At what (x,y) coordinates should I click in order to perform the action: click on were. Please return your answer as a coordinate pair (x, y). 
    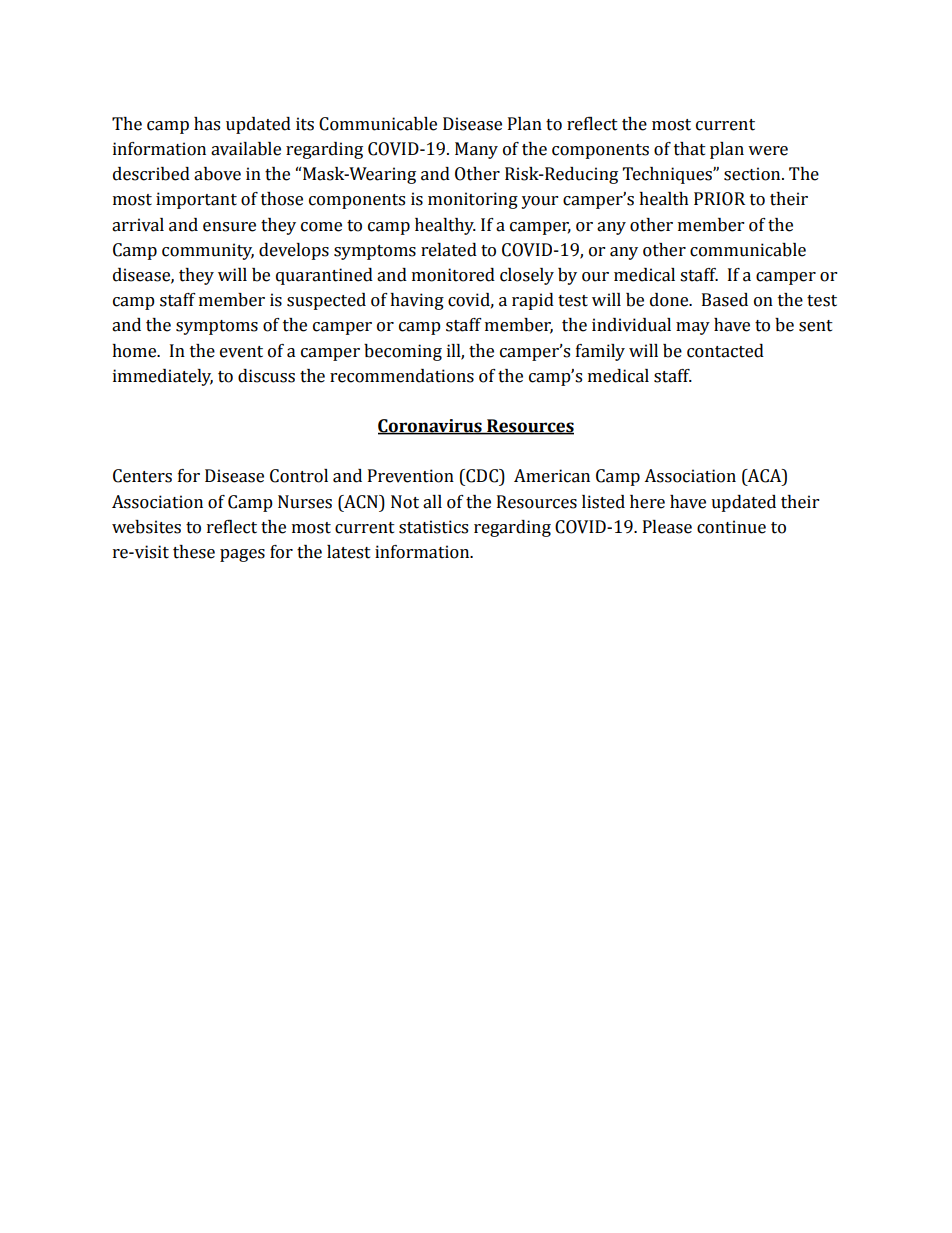
    Looking at the image, I should click on (768, 151).
